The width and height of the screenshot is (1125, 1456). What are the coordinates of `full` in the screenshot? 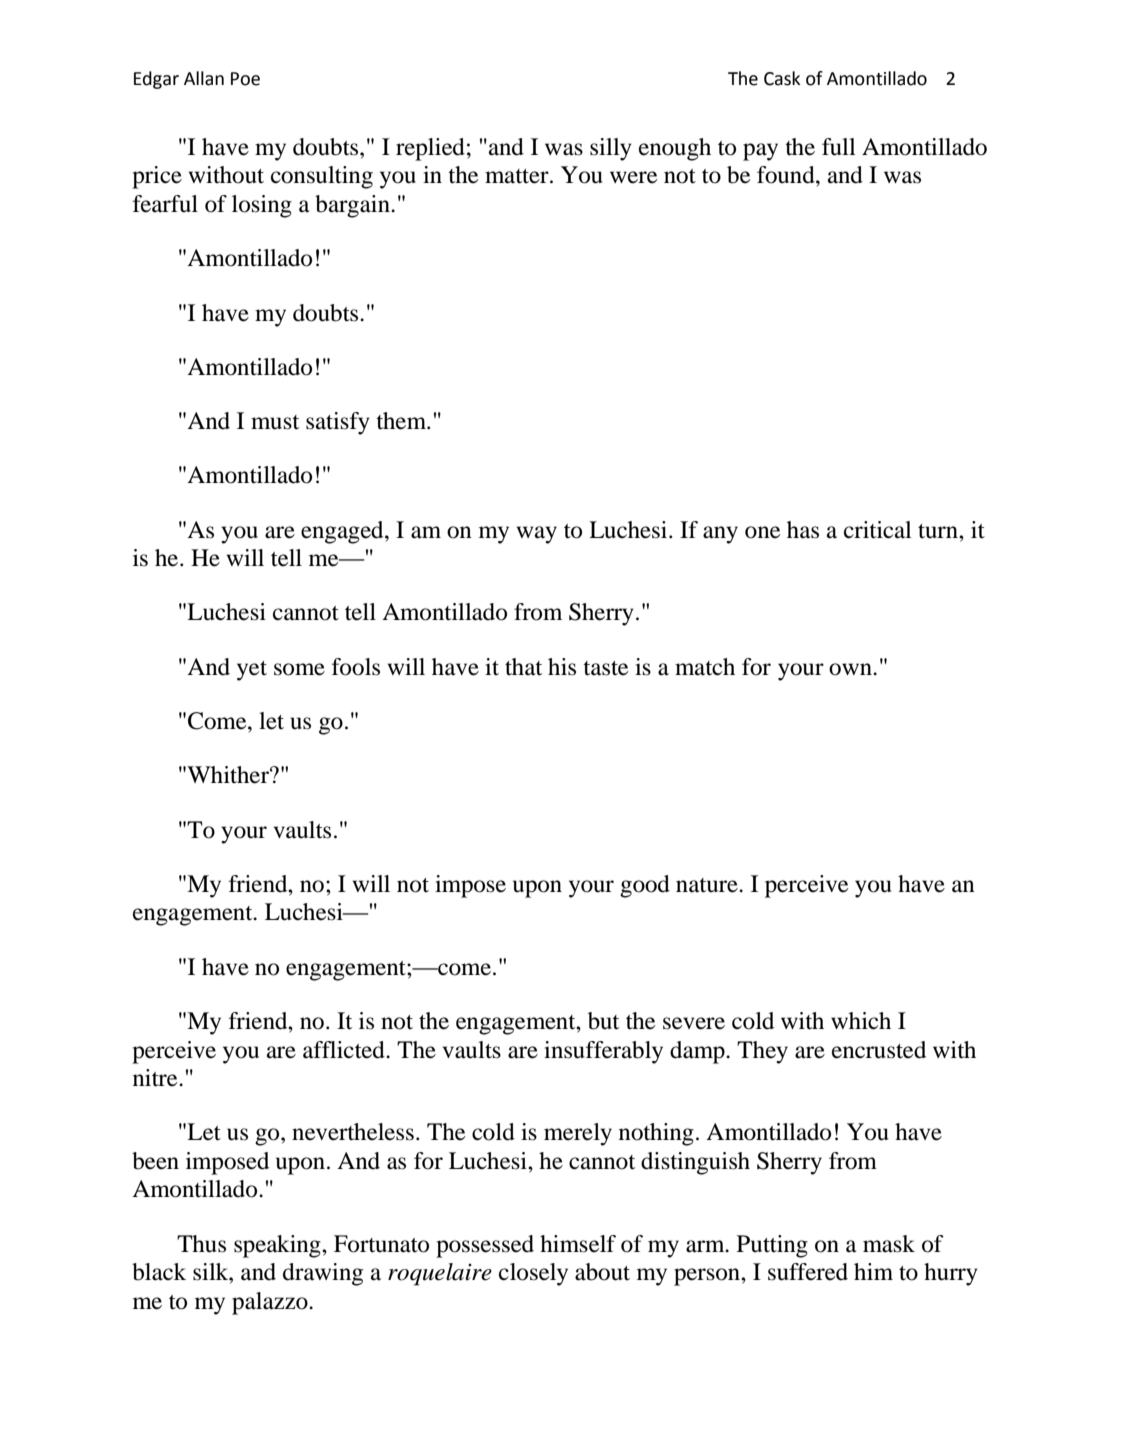 It's located at (839, 147).
